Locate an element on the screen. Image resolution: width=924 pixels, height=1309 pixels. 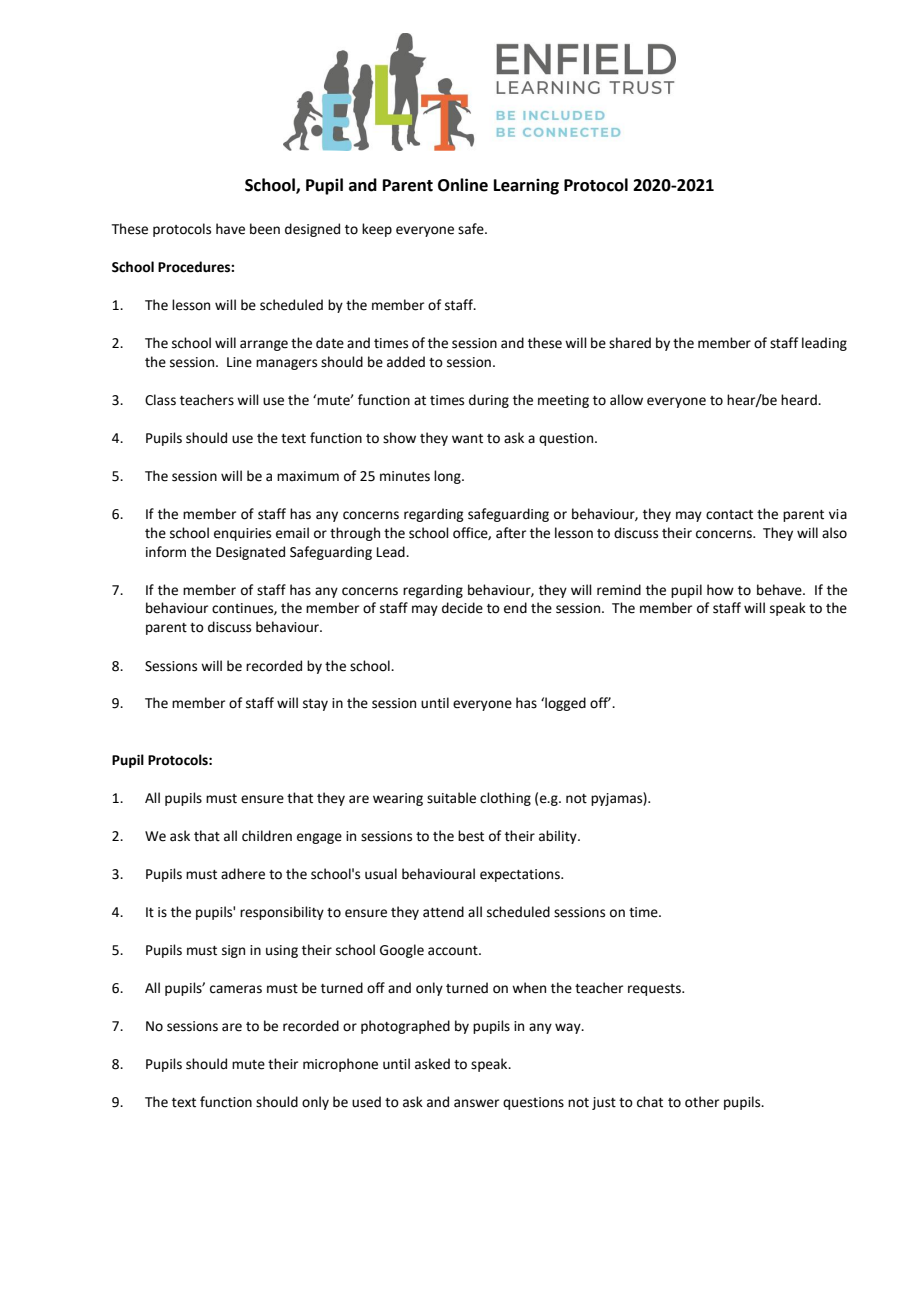
remind is located at coordinates (619, 590).
